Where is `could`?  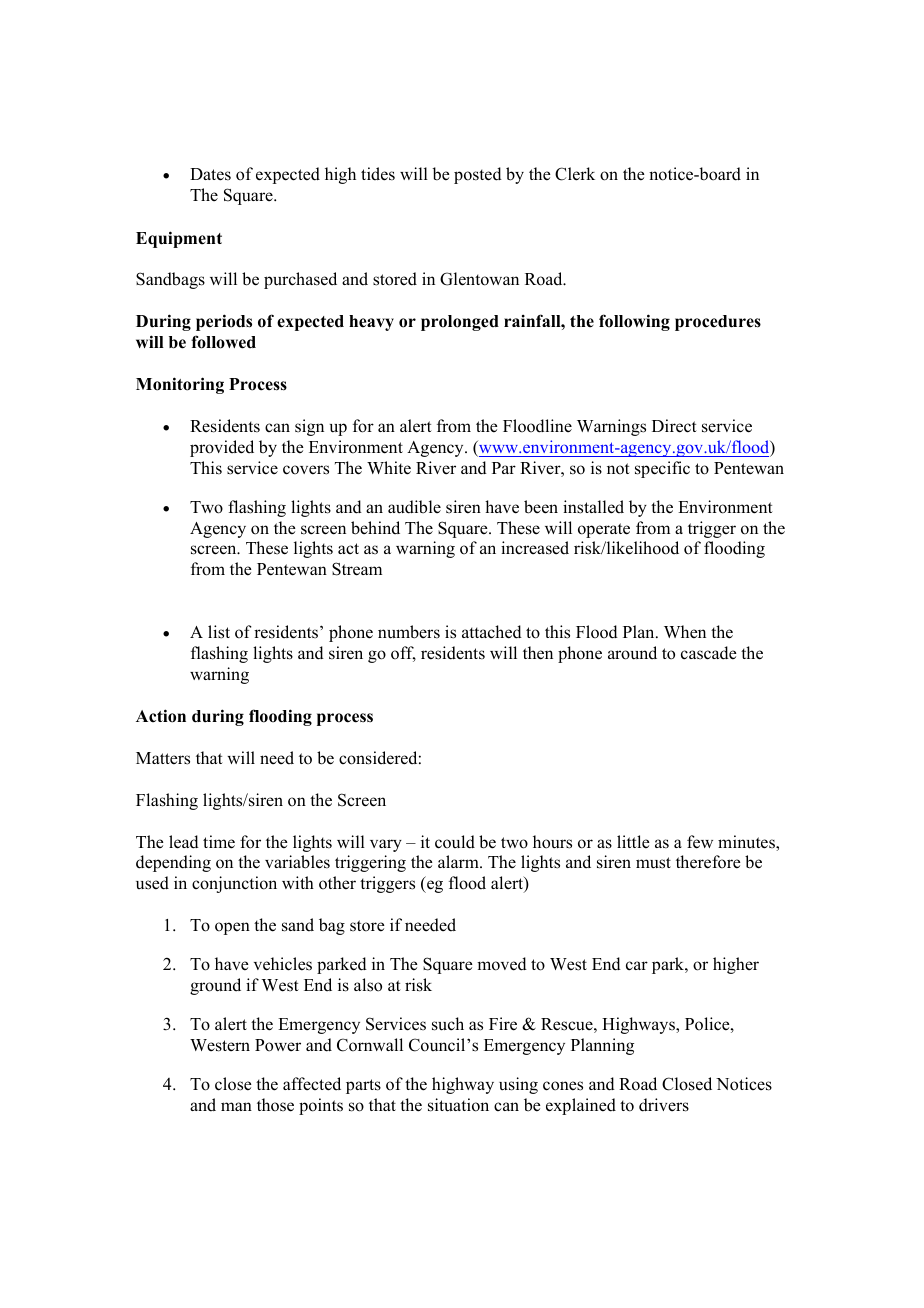 could is located at coordinates (455, 842).
